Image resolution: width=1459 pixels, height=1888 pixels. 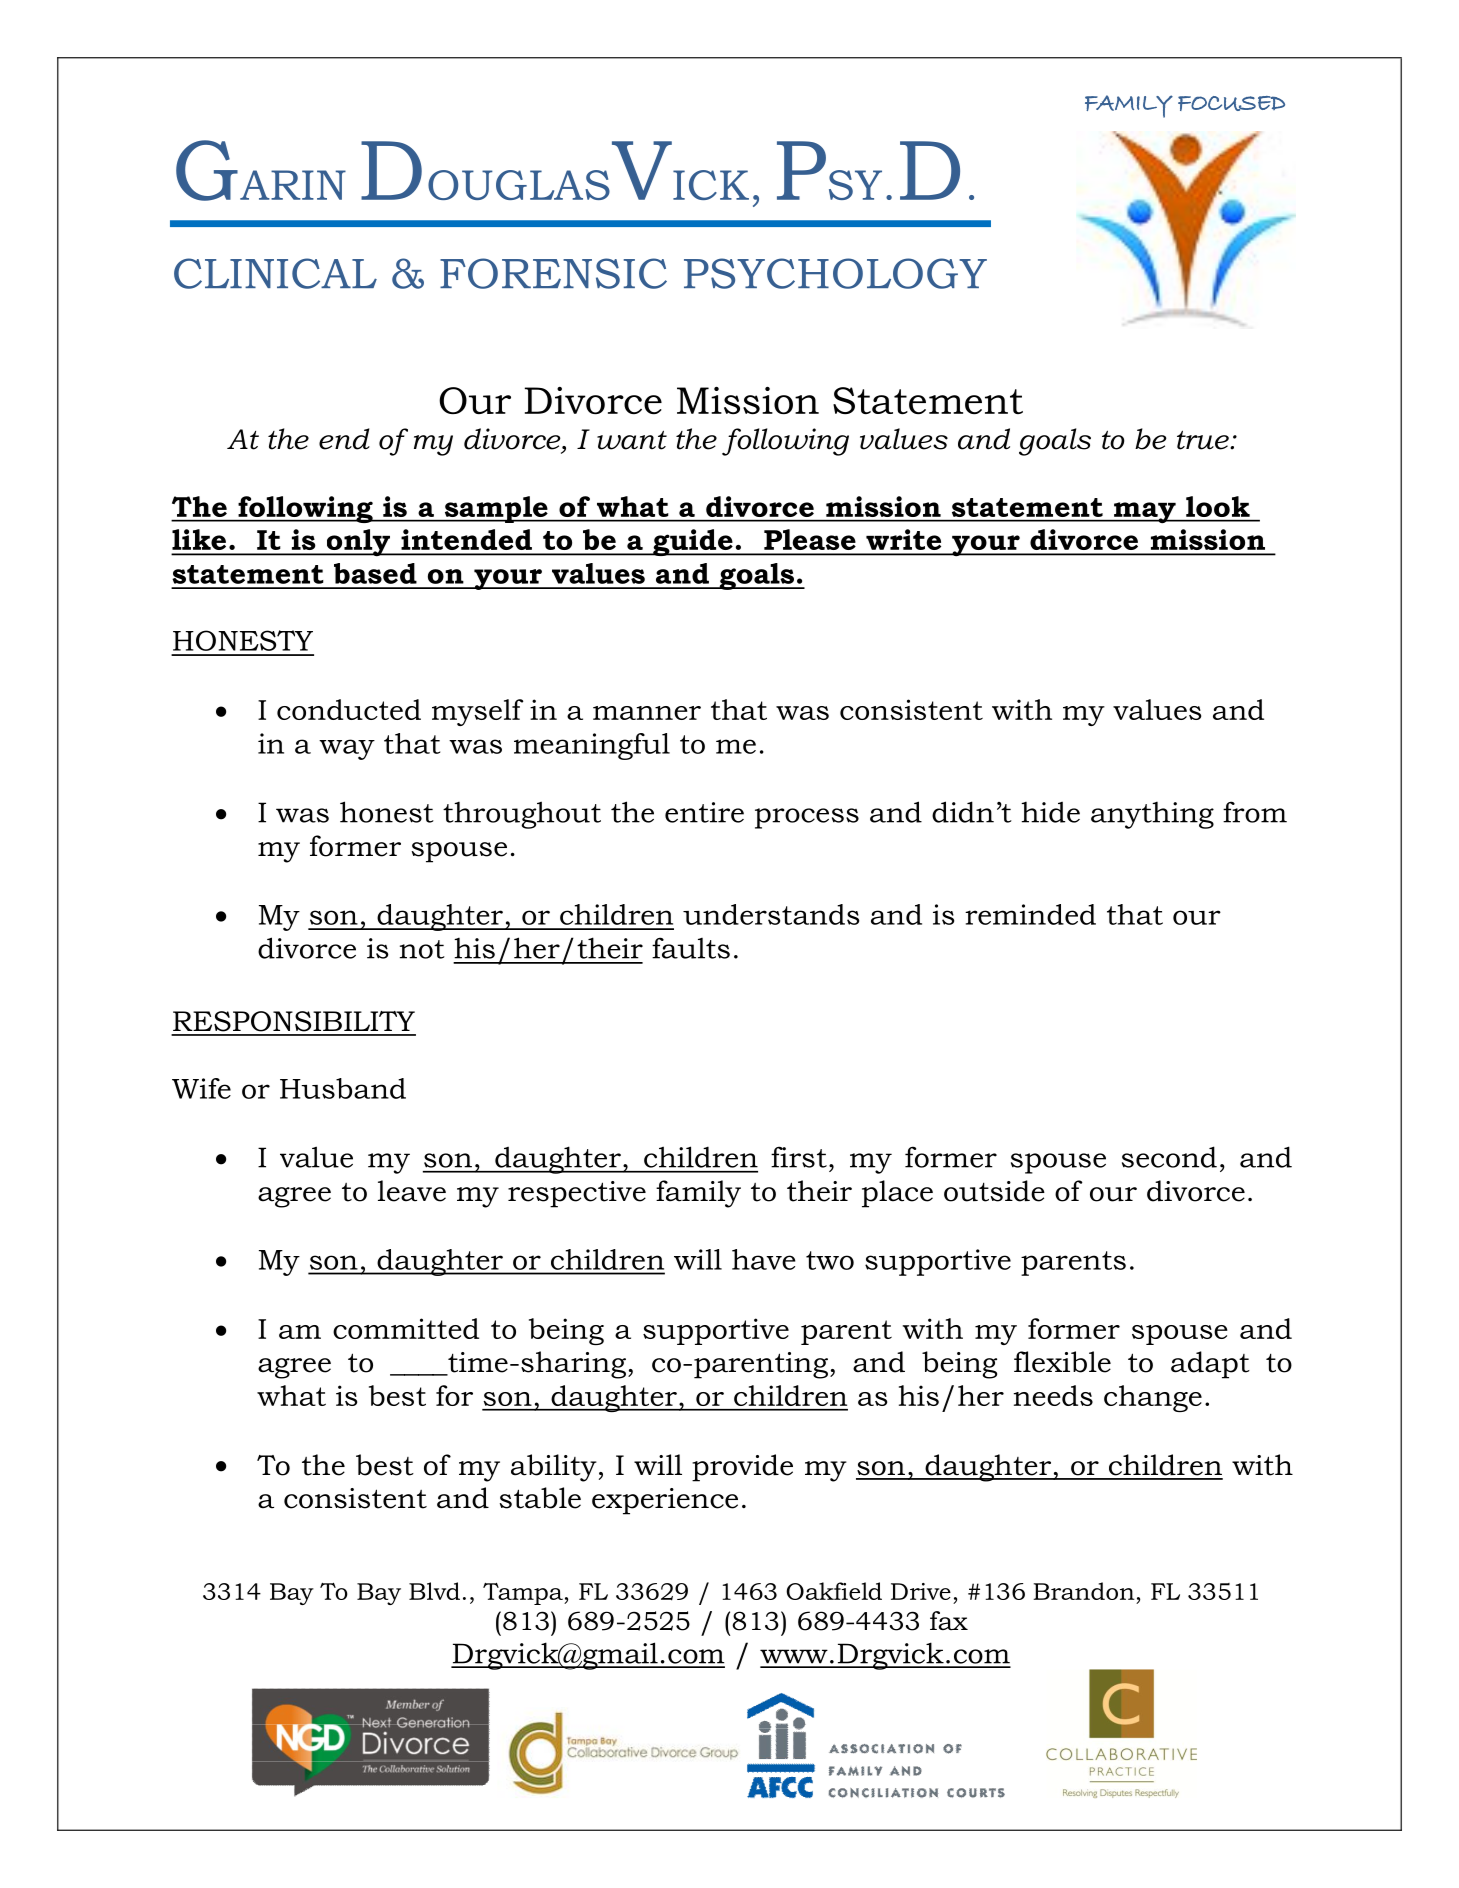 What do you see at coordinates (422, 949) in the screenshot?
I see `not` at bounding box center [422, 949].
